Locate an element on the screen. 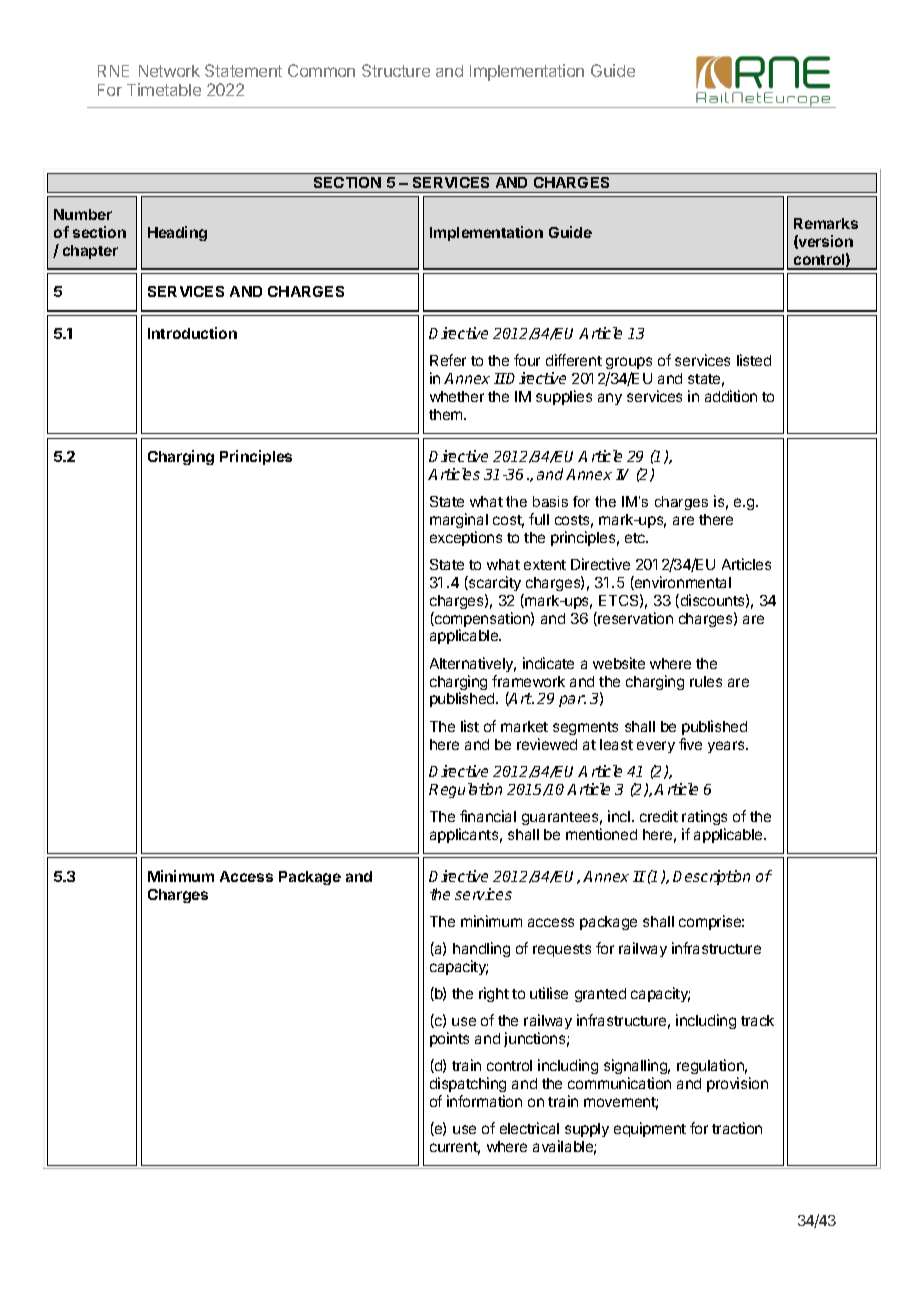 Image resolution: width=924 pixels, height=1308 pixels. reservation is located at coordinates (634, 619).
